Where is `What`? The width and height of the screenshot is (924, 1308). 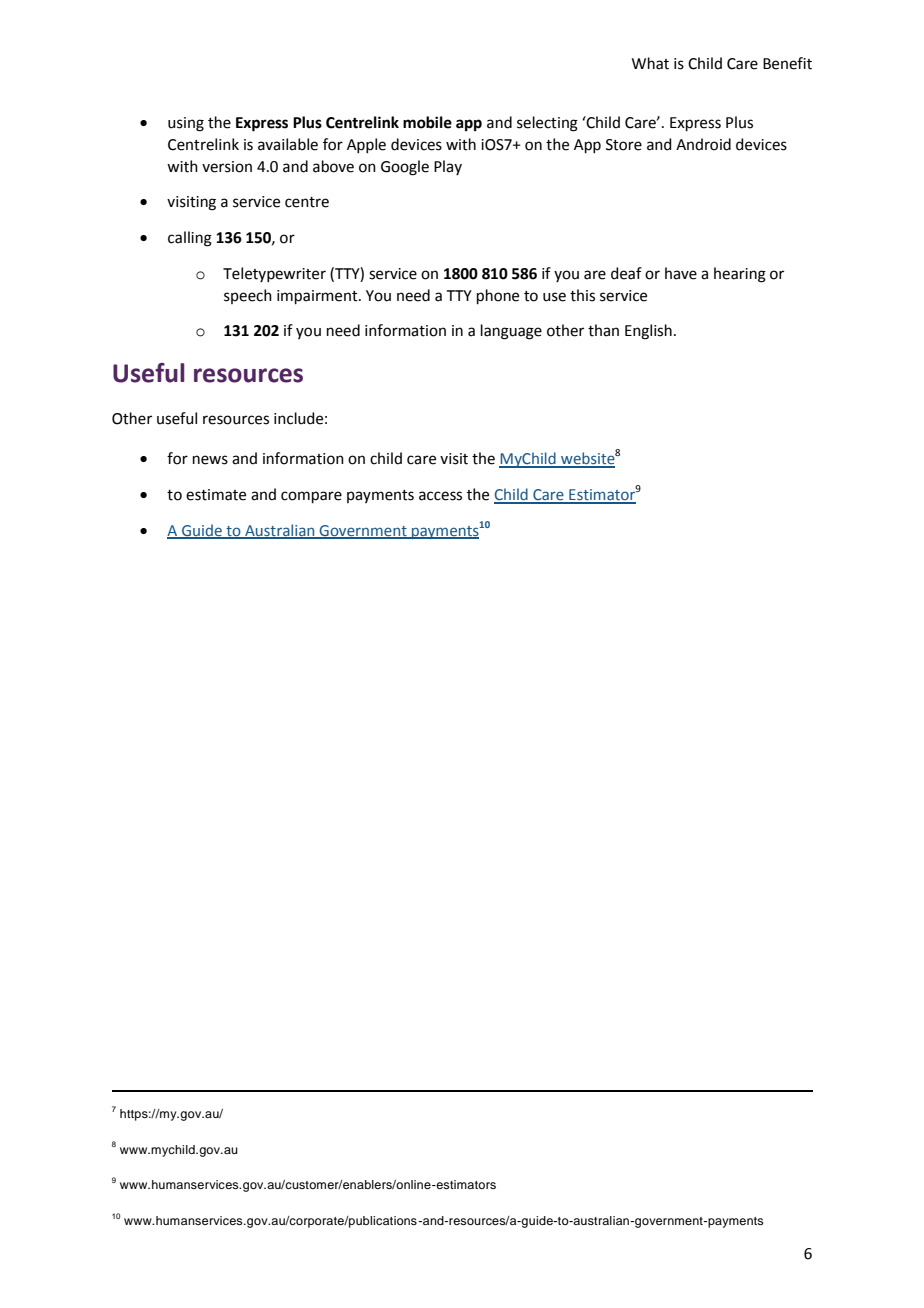 What is located at coordinates (650, 63).
